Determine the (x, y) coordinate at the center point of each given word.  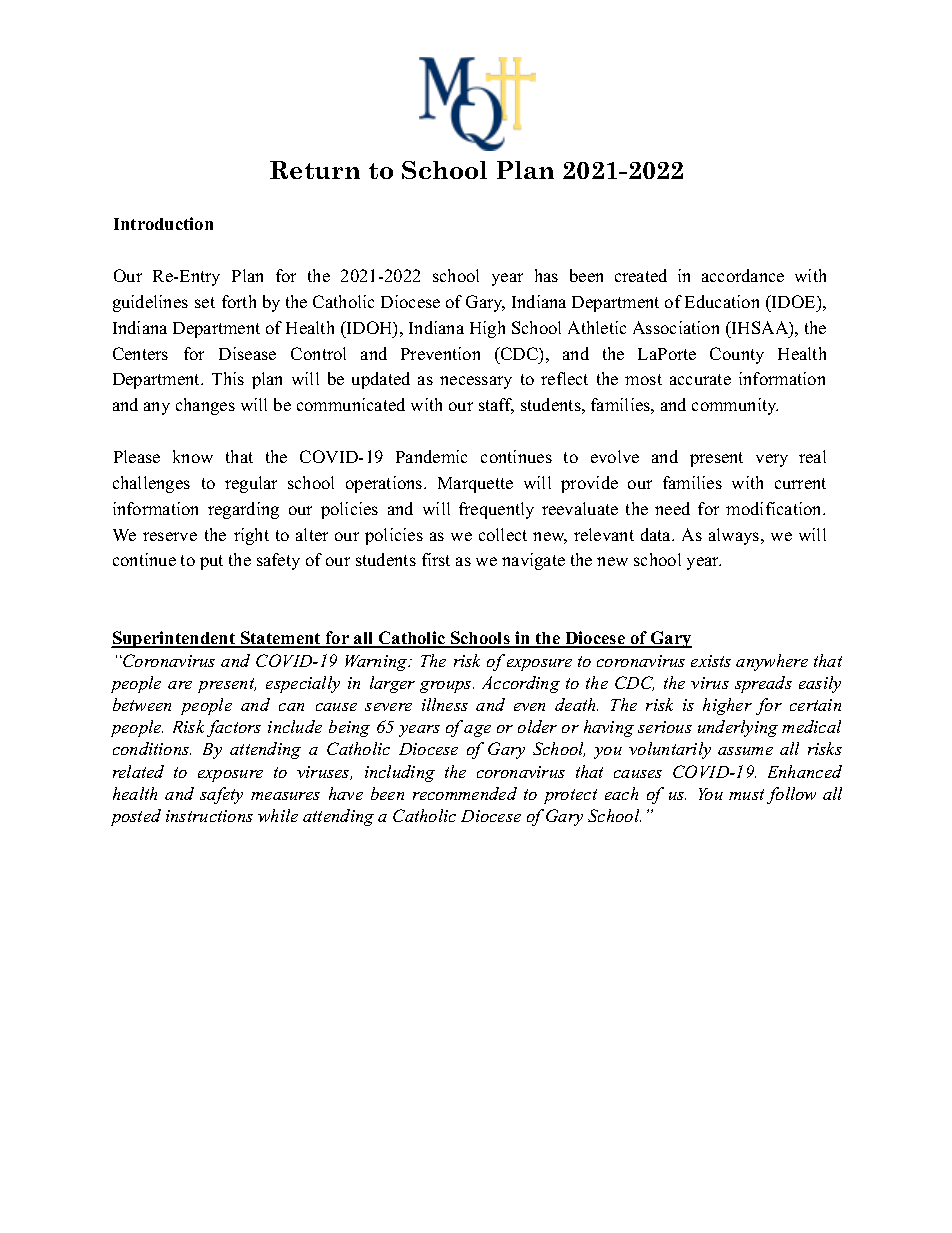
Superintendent (174, 639)
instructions (209, 816)
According (521, 684)
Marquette (475, 485)
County (737, 355)
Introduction (163, 223)
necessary (476, 382)
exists (711, 661)
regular (251, 484)
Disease (247, 353)
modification (775, 508)
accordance (743, 275)
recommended (465, 793)
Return (315, 170)
